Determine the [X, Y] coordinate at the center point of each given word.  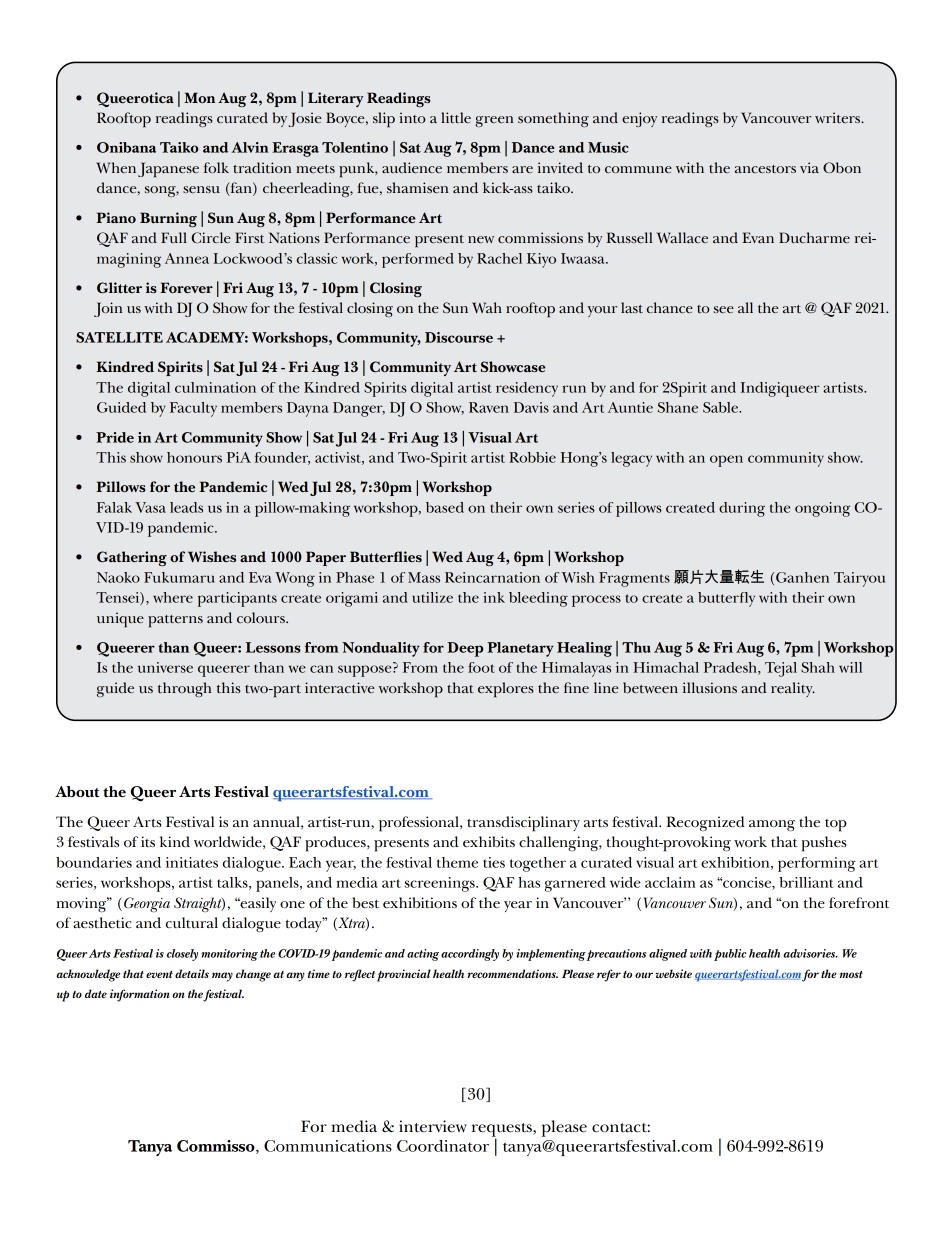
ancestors [765, 169]
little [456, 117]
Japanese [168, 170]
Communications [328, 1146]
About [77, 792]
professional [420, 824]
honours [194, 457]
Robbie [532, 457]
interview [433, 1126]
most [851, 974]
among [772, 826]
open [726, 461]
